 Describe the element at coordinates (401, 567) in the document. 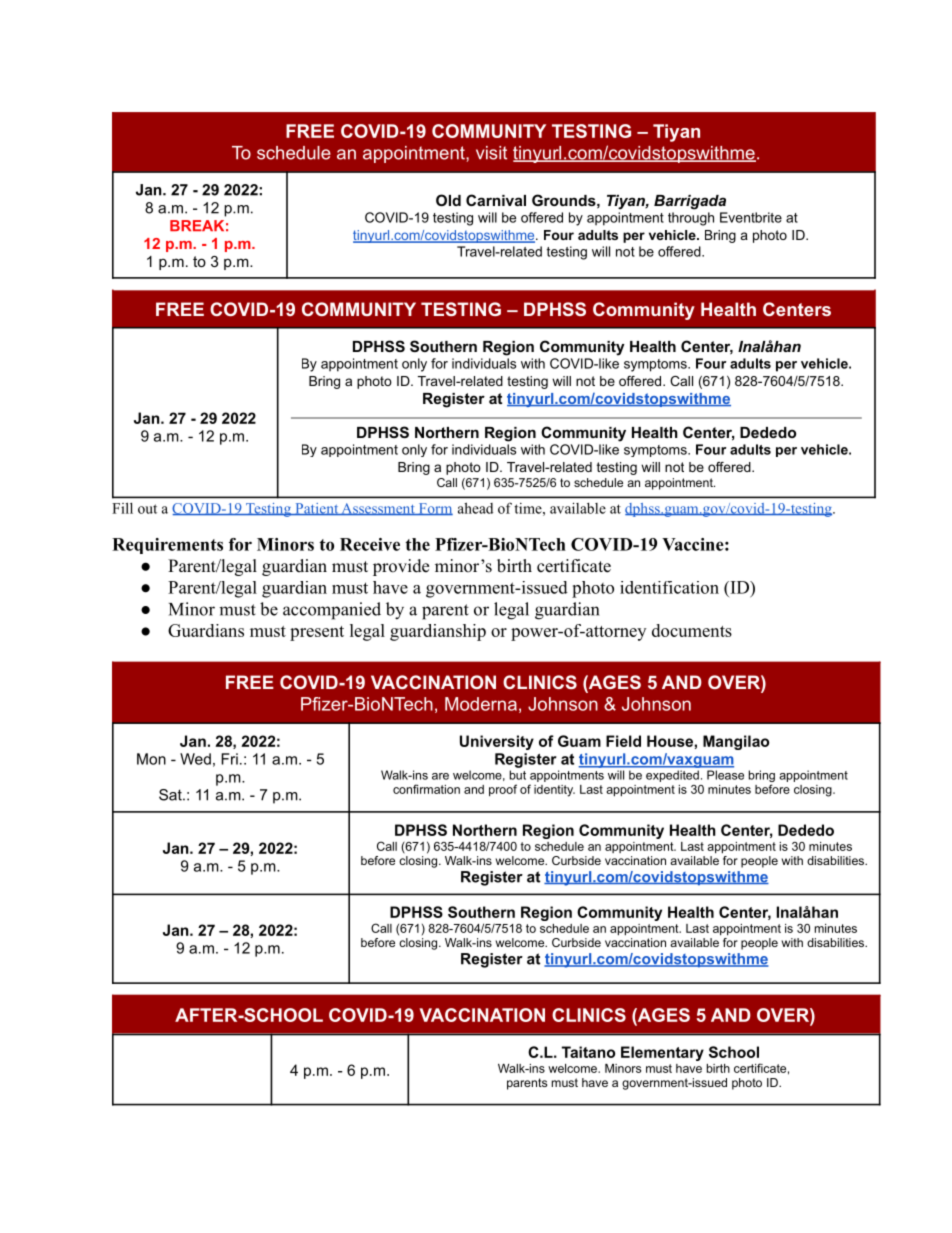

I see `provide` at that location.
